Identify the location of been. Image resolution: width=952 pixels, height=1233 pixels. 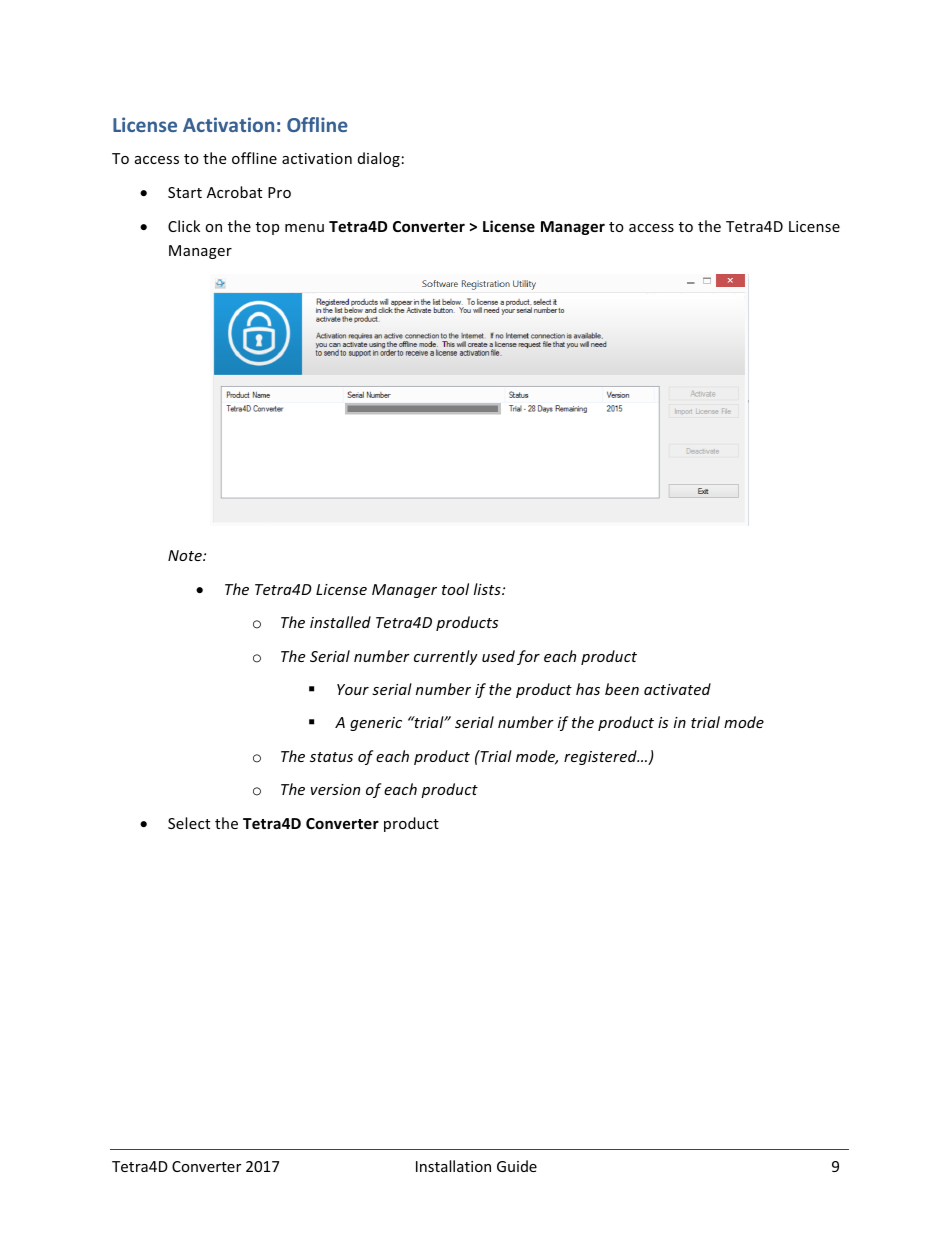
(622, 689).
